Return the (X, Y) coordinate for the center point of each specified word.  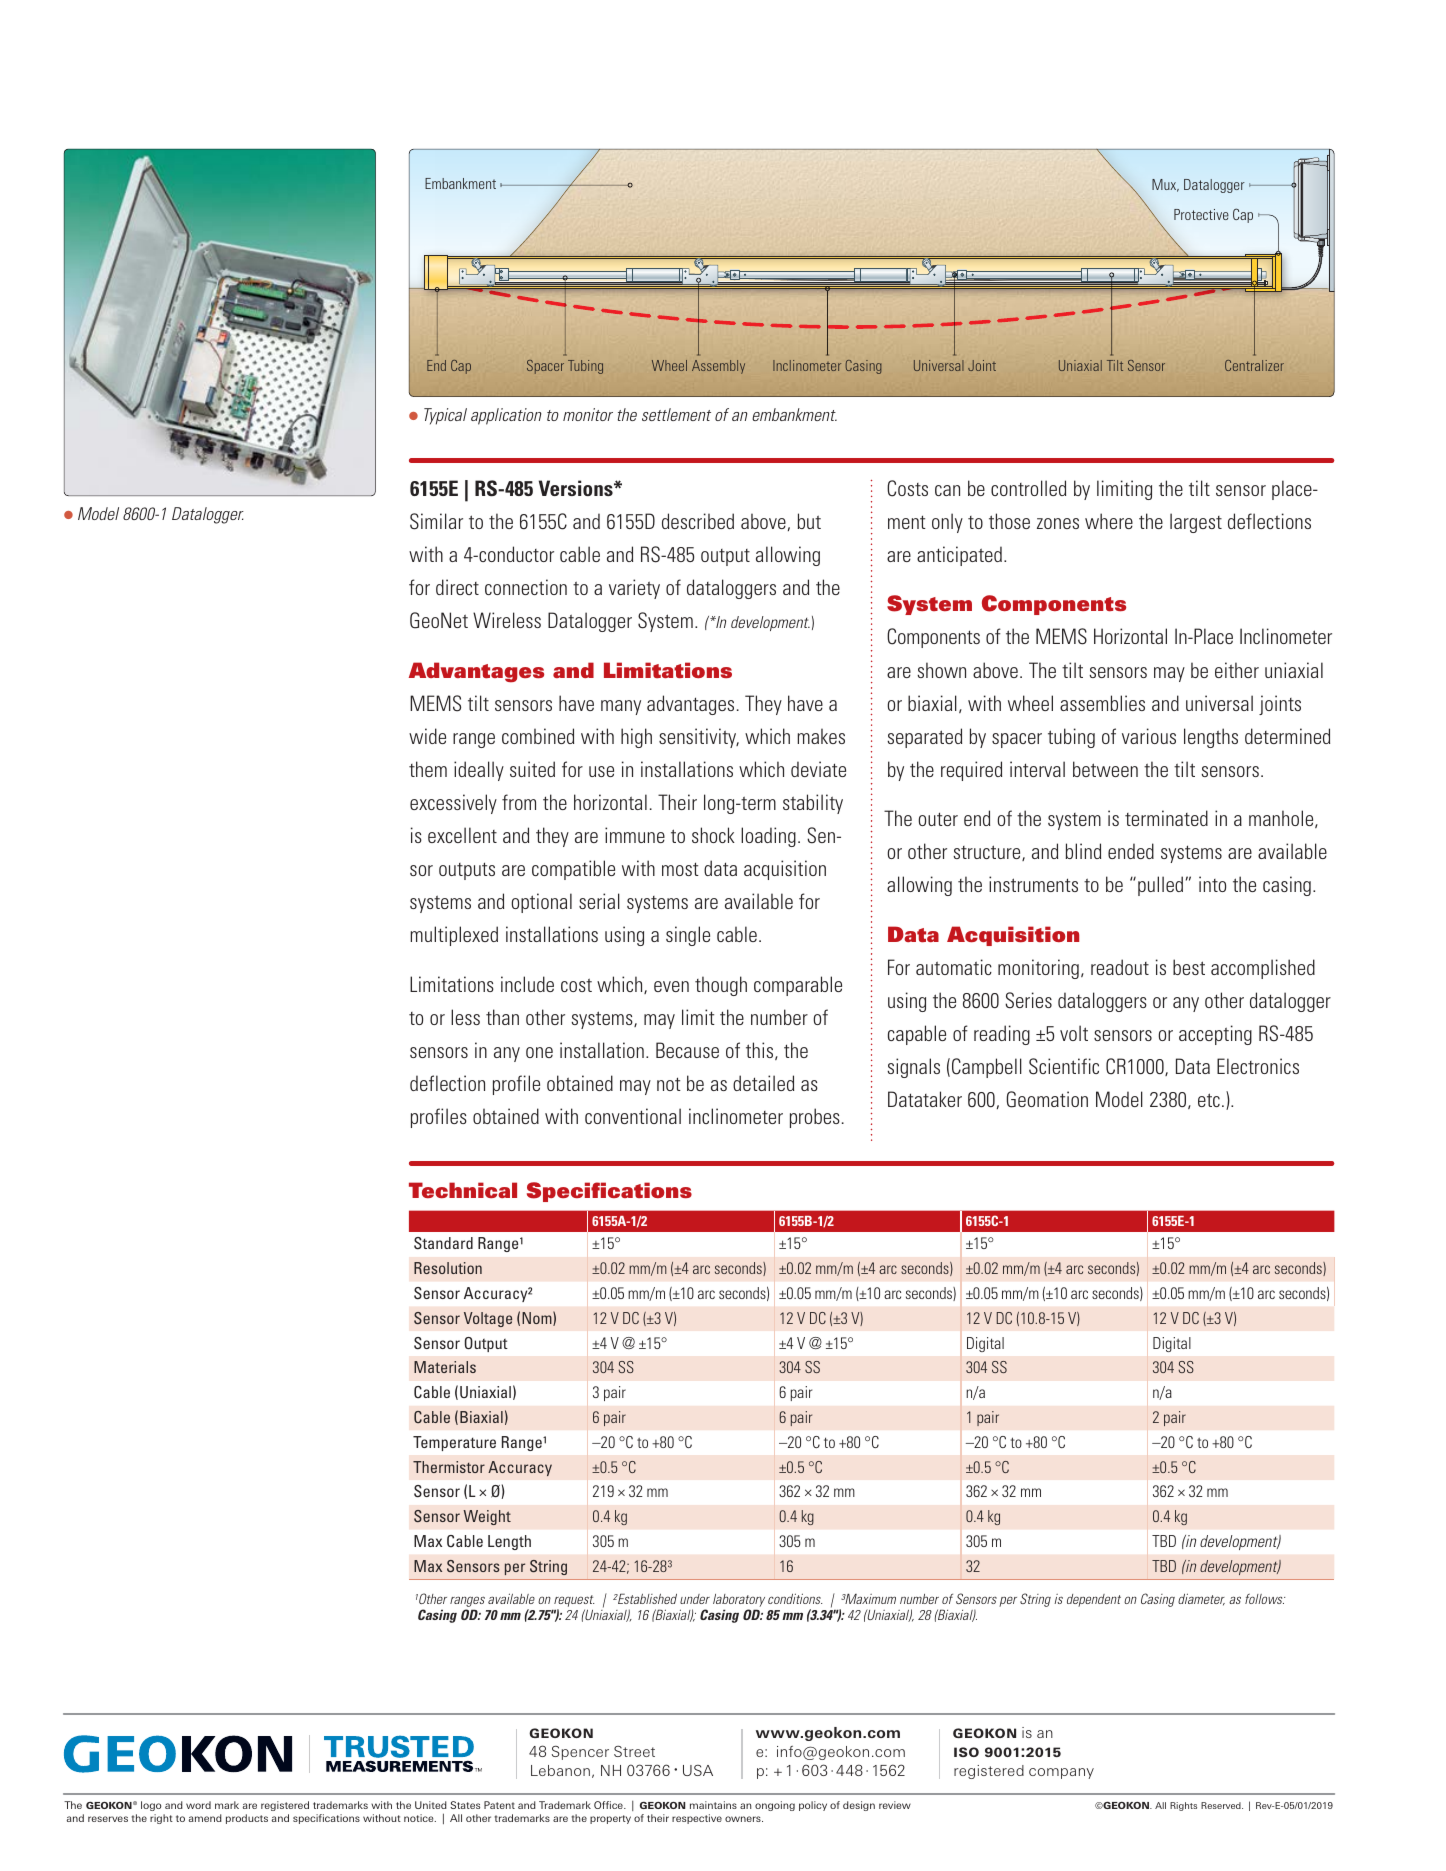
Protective (1201, 214)
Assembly (718, 367)
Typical (445, 416)
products (247, 1819)
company (1061, 1773)
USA (698, 1770)
